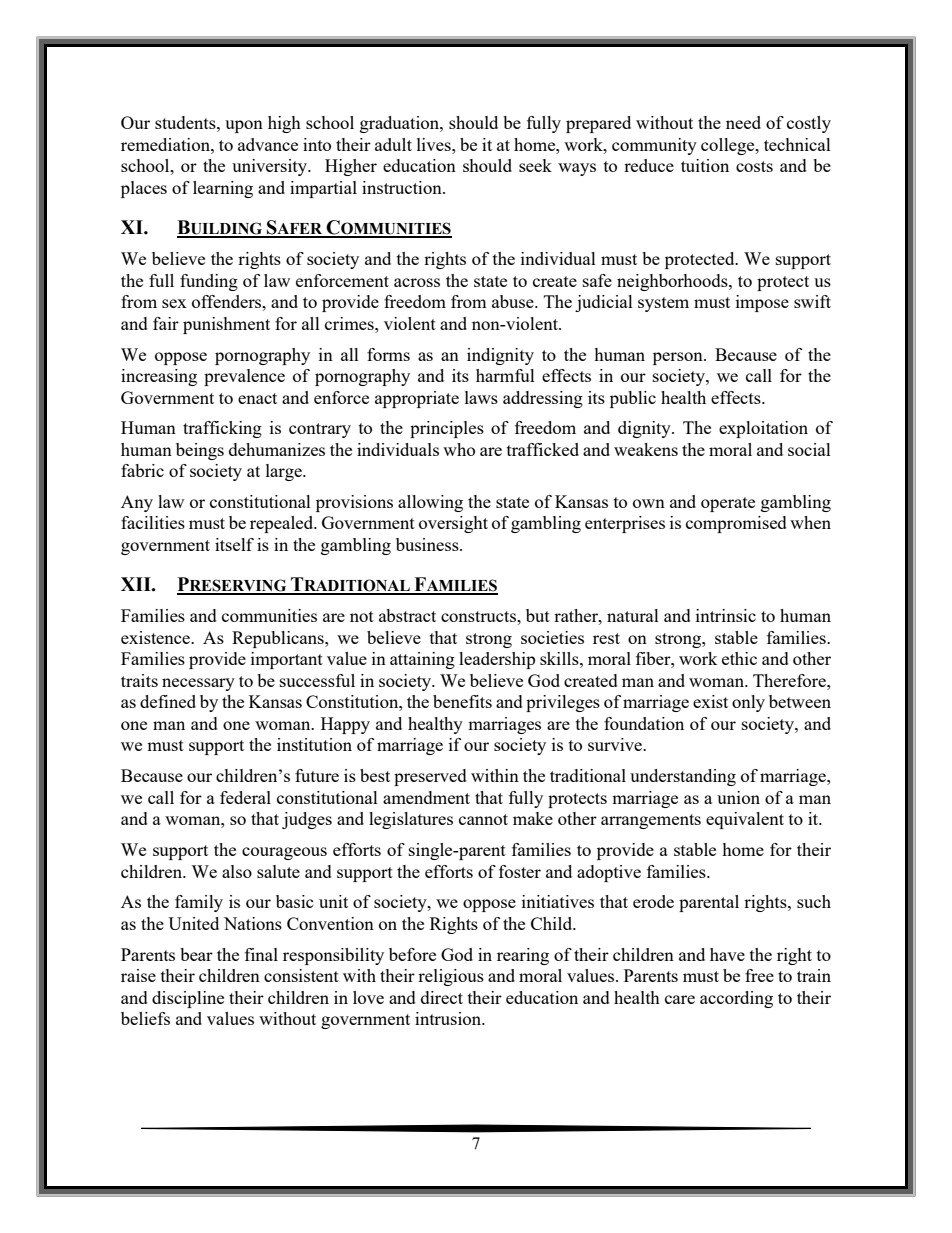  Describe the element at coordinates (728, 504) in the page. I see `operate` at that location.
